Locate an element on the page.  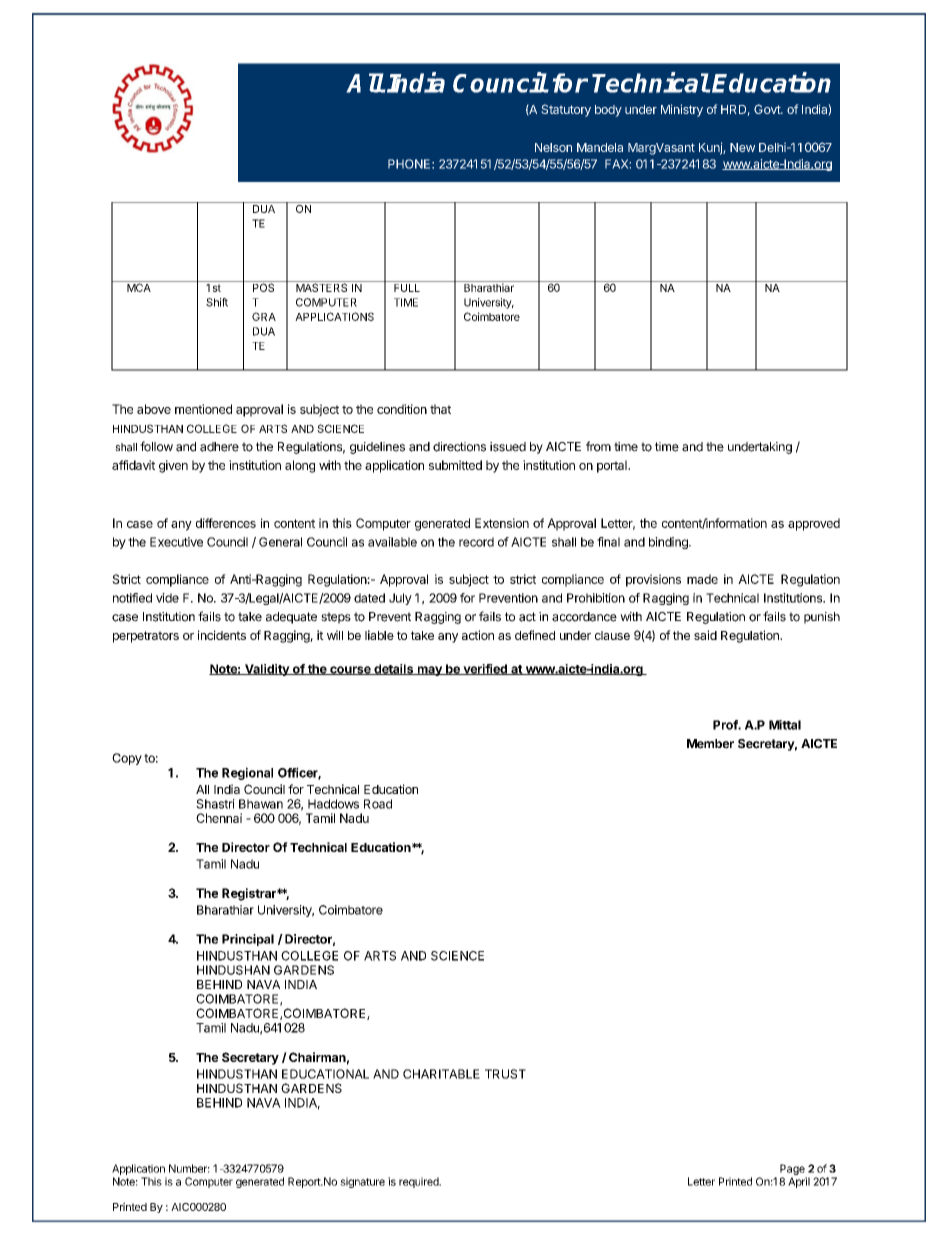
record is located at coordinates (476, 542).
